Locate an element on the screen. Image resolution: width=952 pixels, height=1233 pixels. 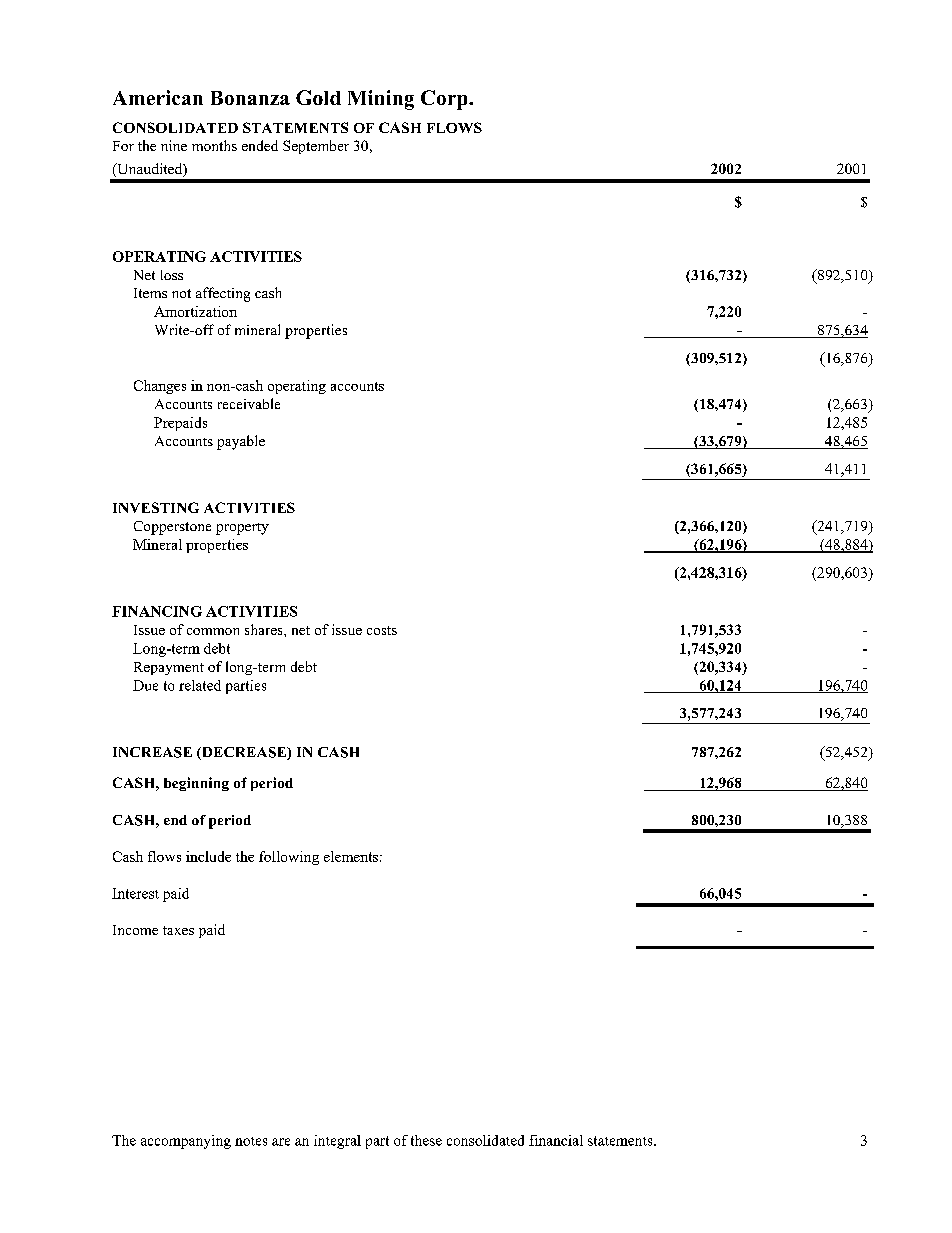
accompanying is located at coordinates (186, 1142).
